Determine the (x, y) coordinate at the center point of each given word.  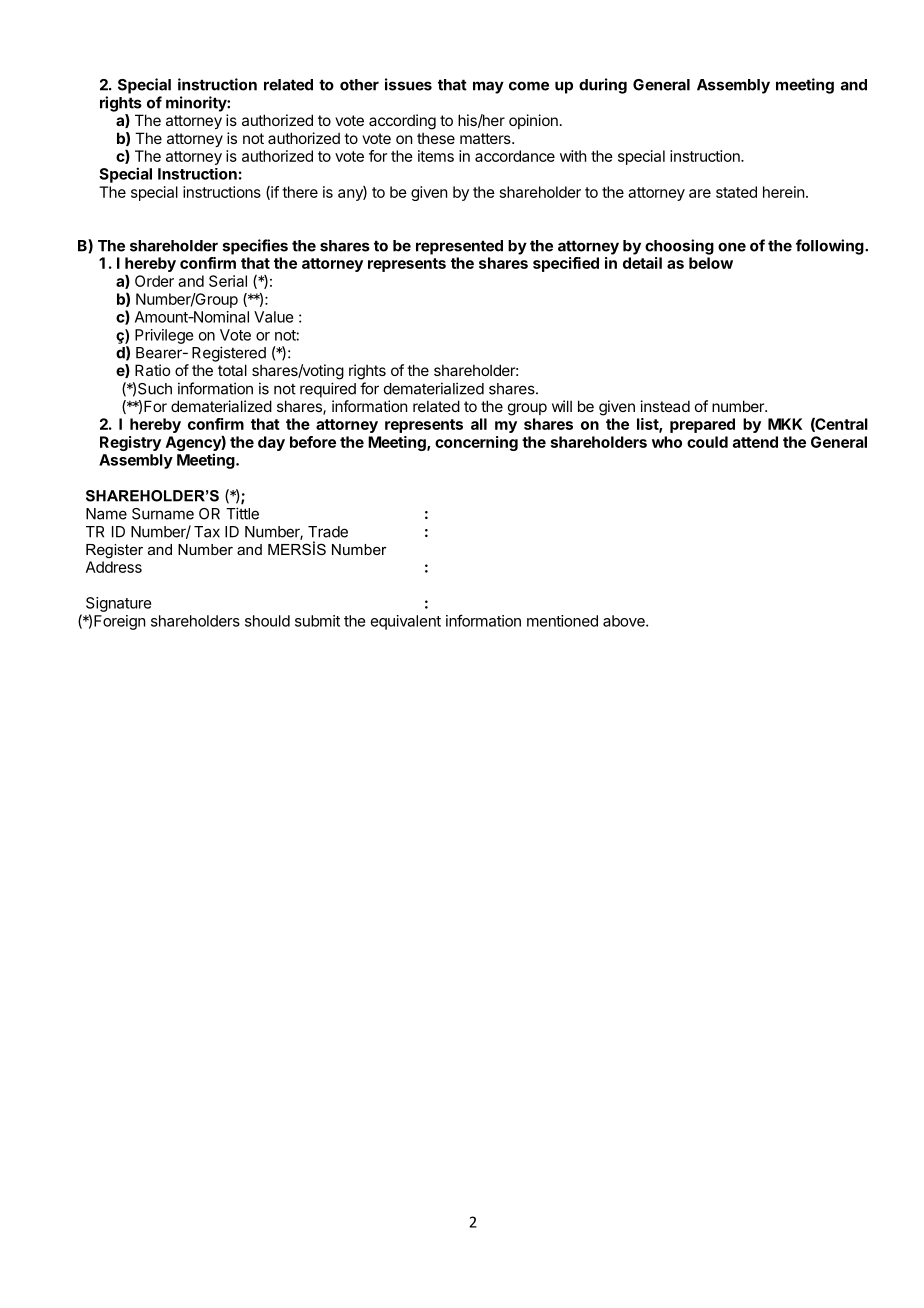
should (267, 621)
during (603, 86)
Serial (228, 281)
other (359, 85)
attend (755, 442)
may (488, 87)
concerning (476, 443)
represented (459, 247)
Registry (130, 443)
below (711, 263)
